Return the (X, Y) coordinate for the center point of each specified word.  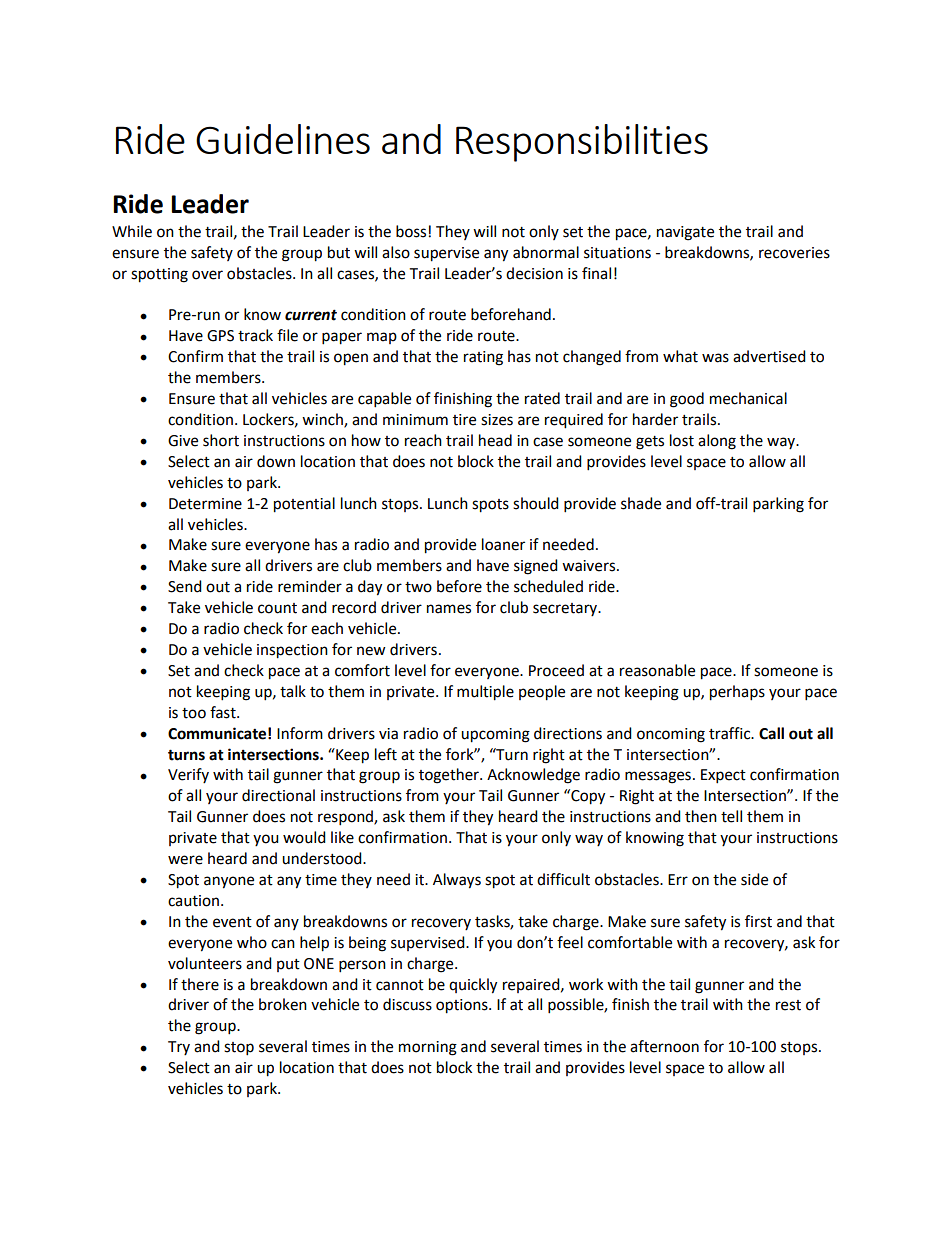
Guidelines (283, 139)
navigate (685, 233)
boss (411, 231)
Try (179, 1048)
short (221, 440)
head (495, 440)
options (463, 1006)
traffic (731, 733)
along (717, 442)
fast (224, 712)
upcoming (495, 735)
